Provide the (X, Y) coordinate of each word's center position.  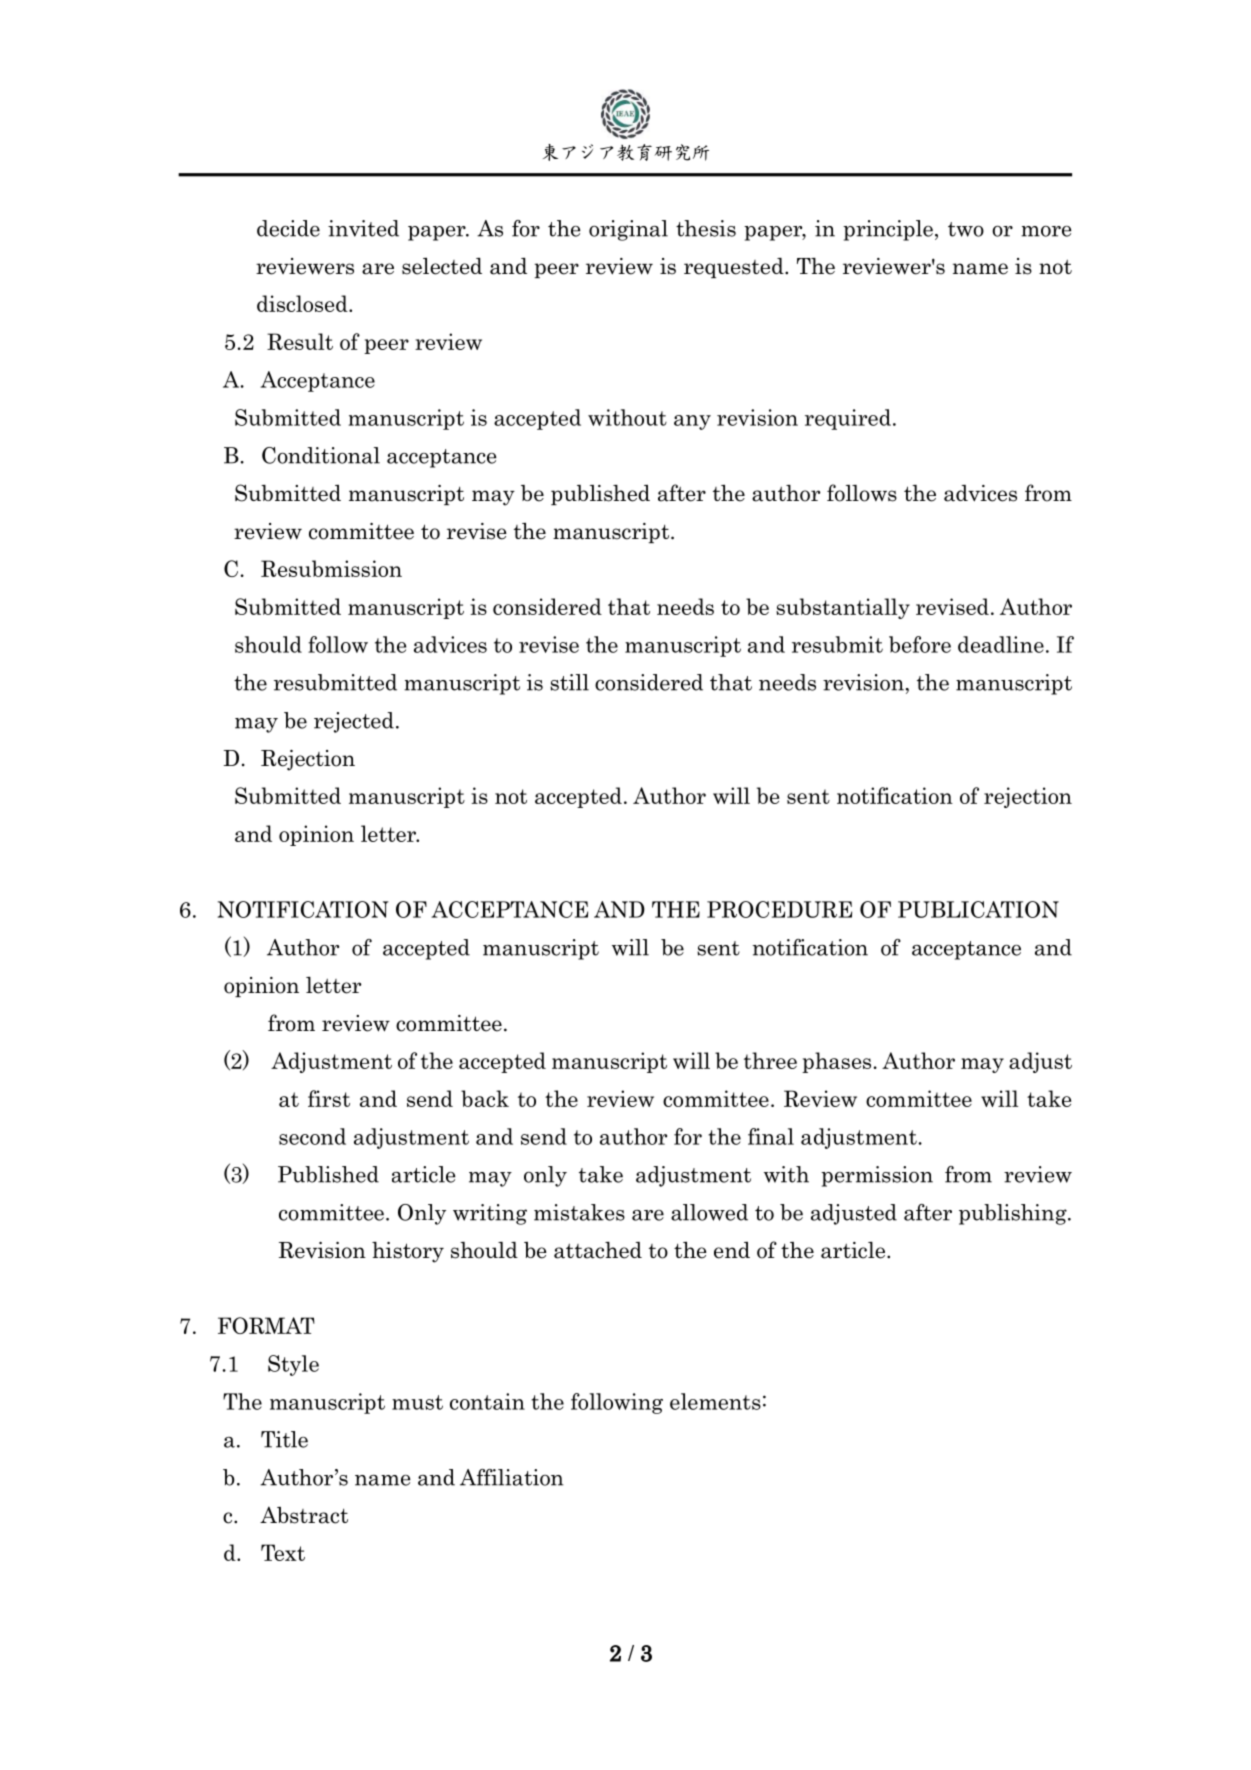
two (966, 229)
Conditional (321, 455)
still (569, 682)
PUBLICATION (978, 909)
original (628, 230)
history (408, 1252)
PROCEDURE (779, 909)
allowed (709, 1212)
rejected (354, 722)
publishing (1014, 1214)
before (920, 644)
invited (363, 228)
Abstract (304, 1515)
